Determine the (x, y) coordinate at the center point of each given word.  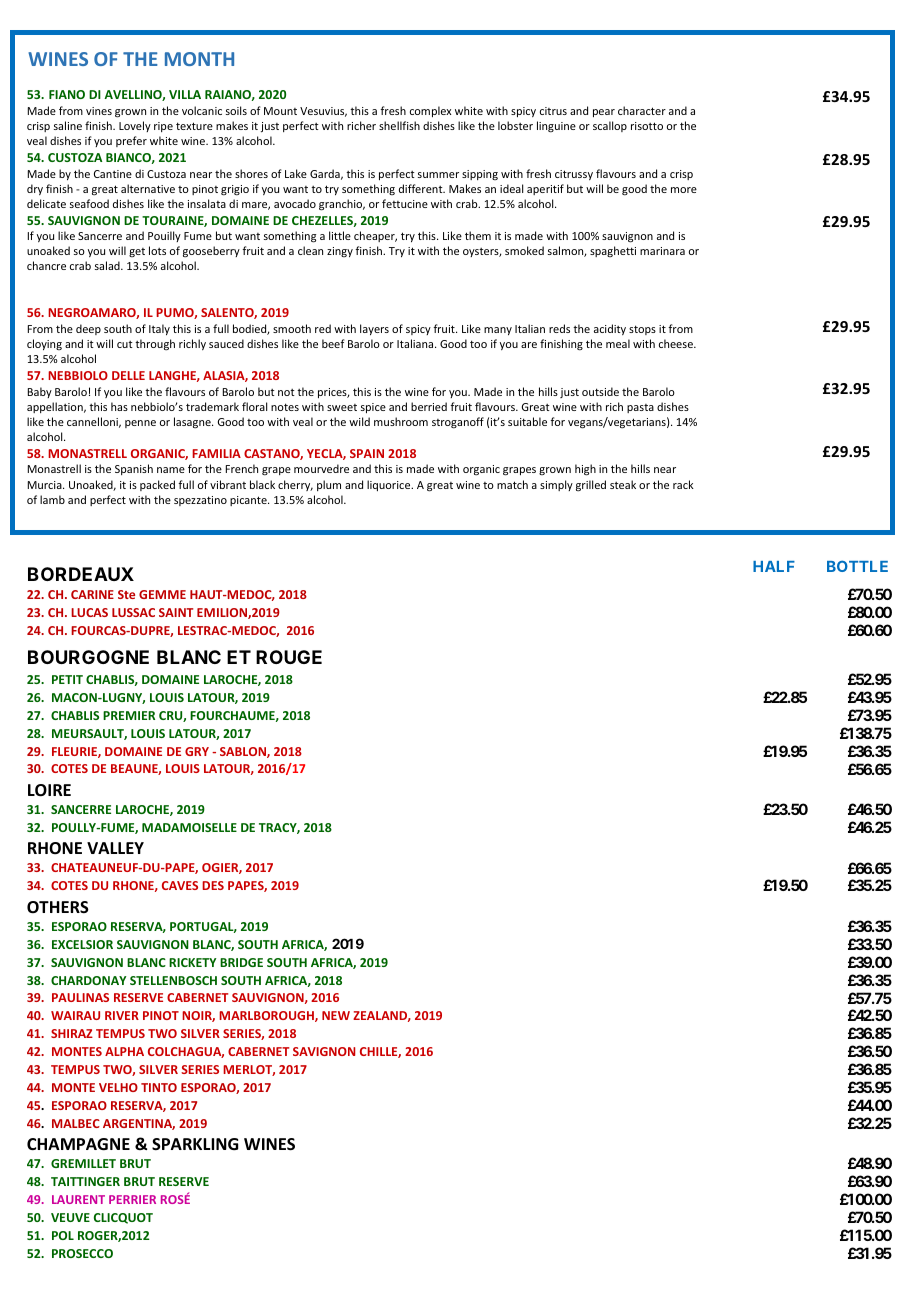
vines (99, 111)
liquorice (390, 485)
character (642, 110)
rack (683, 484)
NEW (336, 1015)
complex (430, 111)
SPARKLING (195, 1144)
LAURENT (78, 1199)
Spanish (134, 469)
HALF (774, 566)
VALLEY (115, 848)
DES (213, 885)
